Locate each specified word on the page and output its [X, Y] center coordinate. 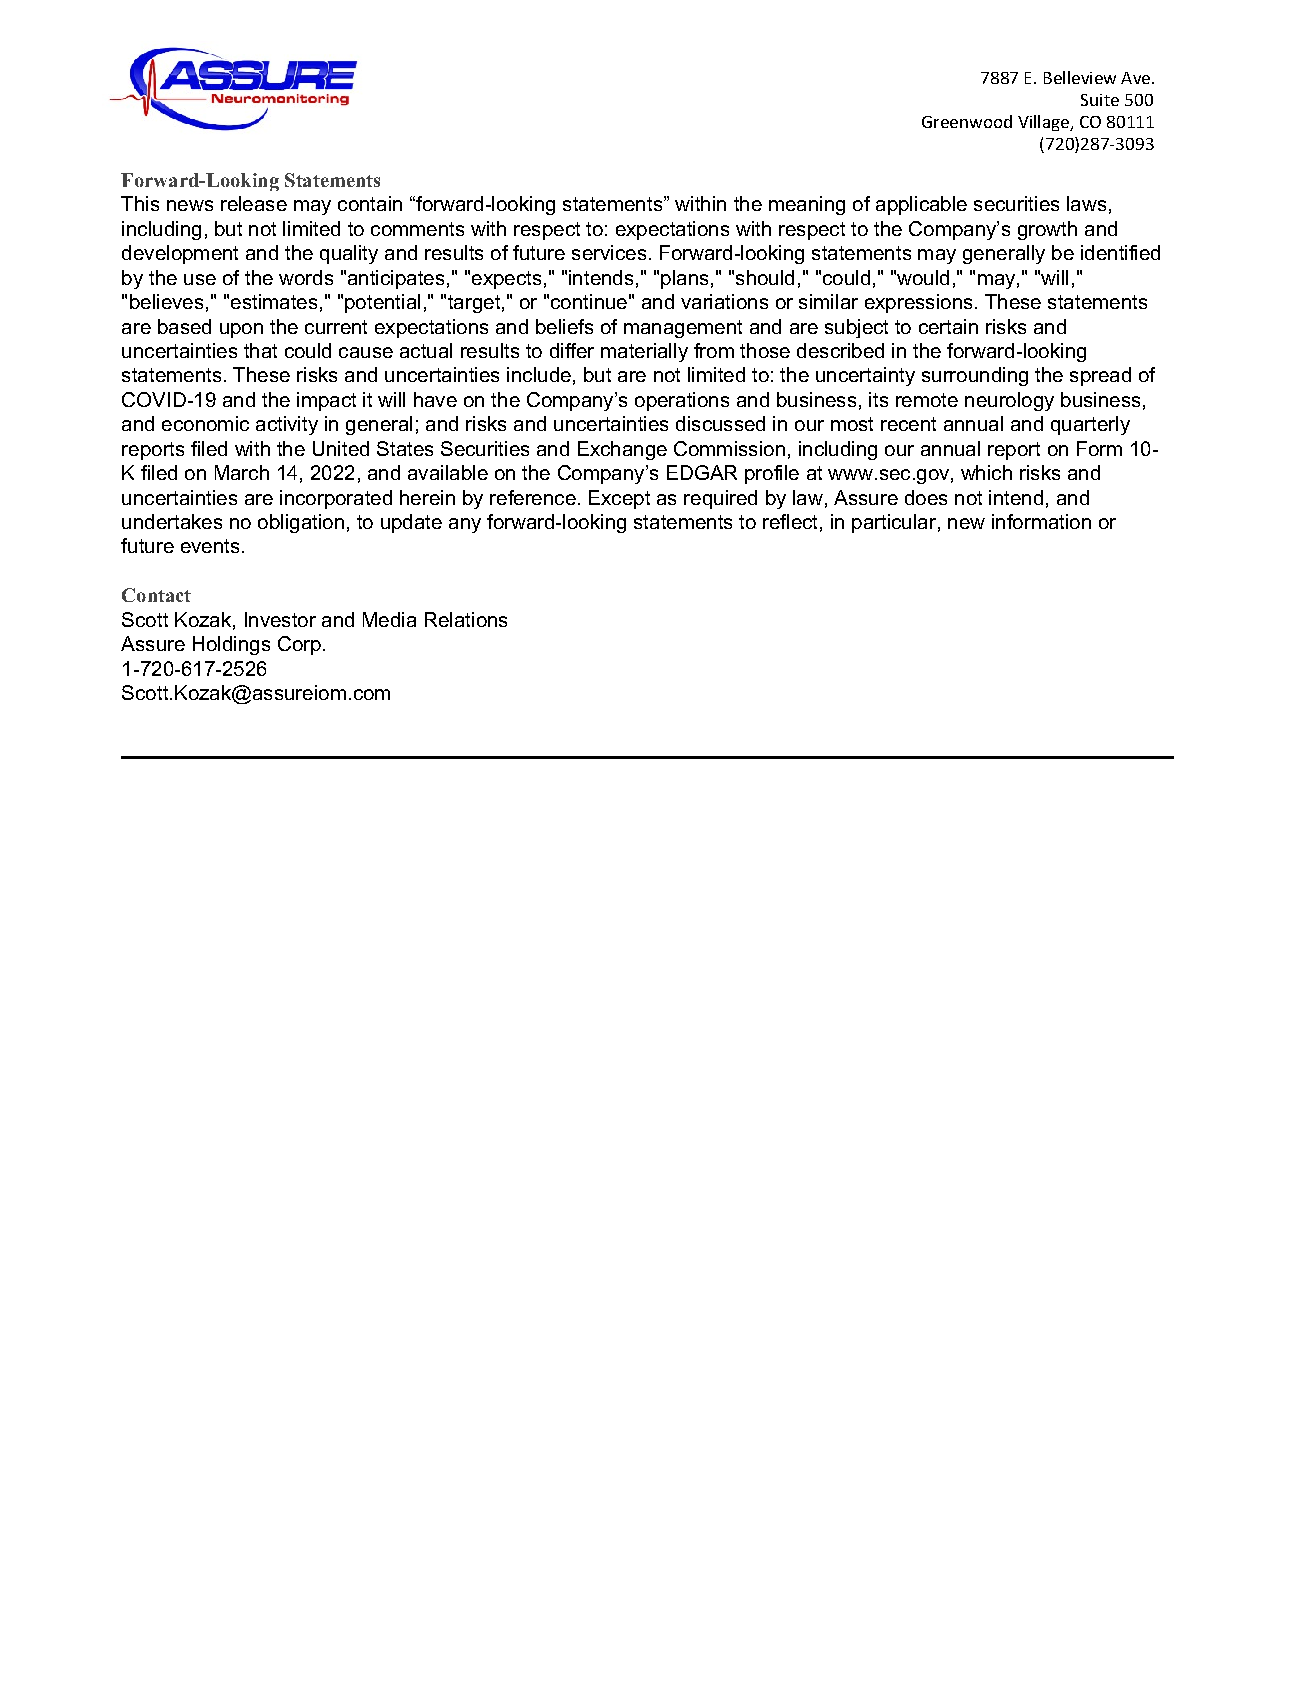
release [254, 203]
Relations [466, 619]
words [306, 277]
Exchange [622, 450]
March [242, 472]
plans [684, 279]
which [986, 472]
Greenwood [967, 121]
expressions [918, 303]
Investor [280, 619]
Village [1044, 123]
